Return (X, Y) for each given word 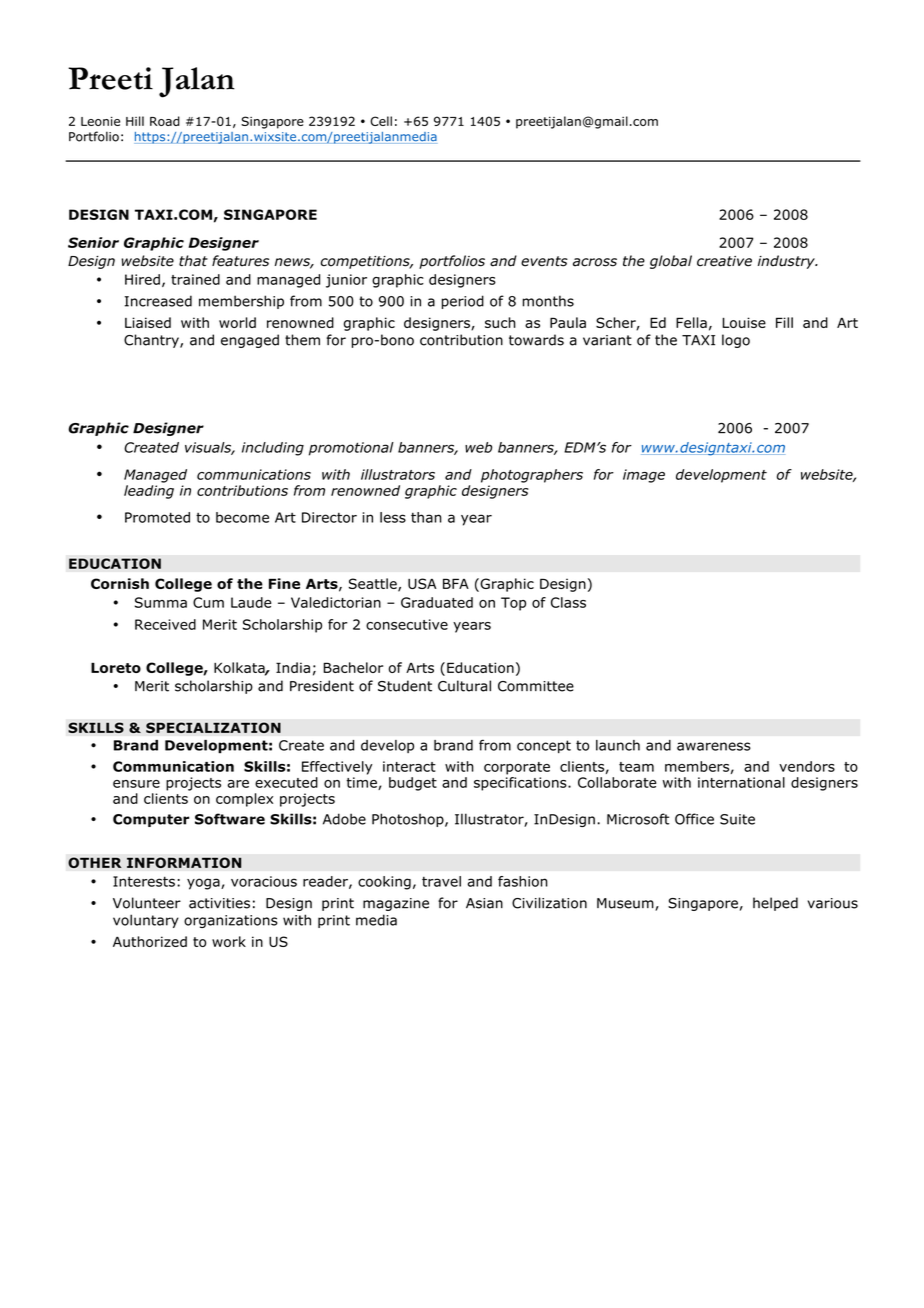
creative (724, 261)
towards (536, 340)
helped (775, 904)
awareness (714, 746)
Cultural (464, 686)
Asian (484, 903)
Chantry (152, 341)
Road (165, 121)
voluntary (146, 921)
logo (736, 341)
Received (165, 624)
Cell (381, 121)
